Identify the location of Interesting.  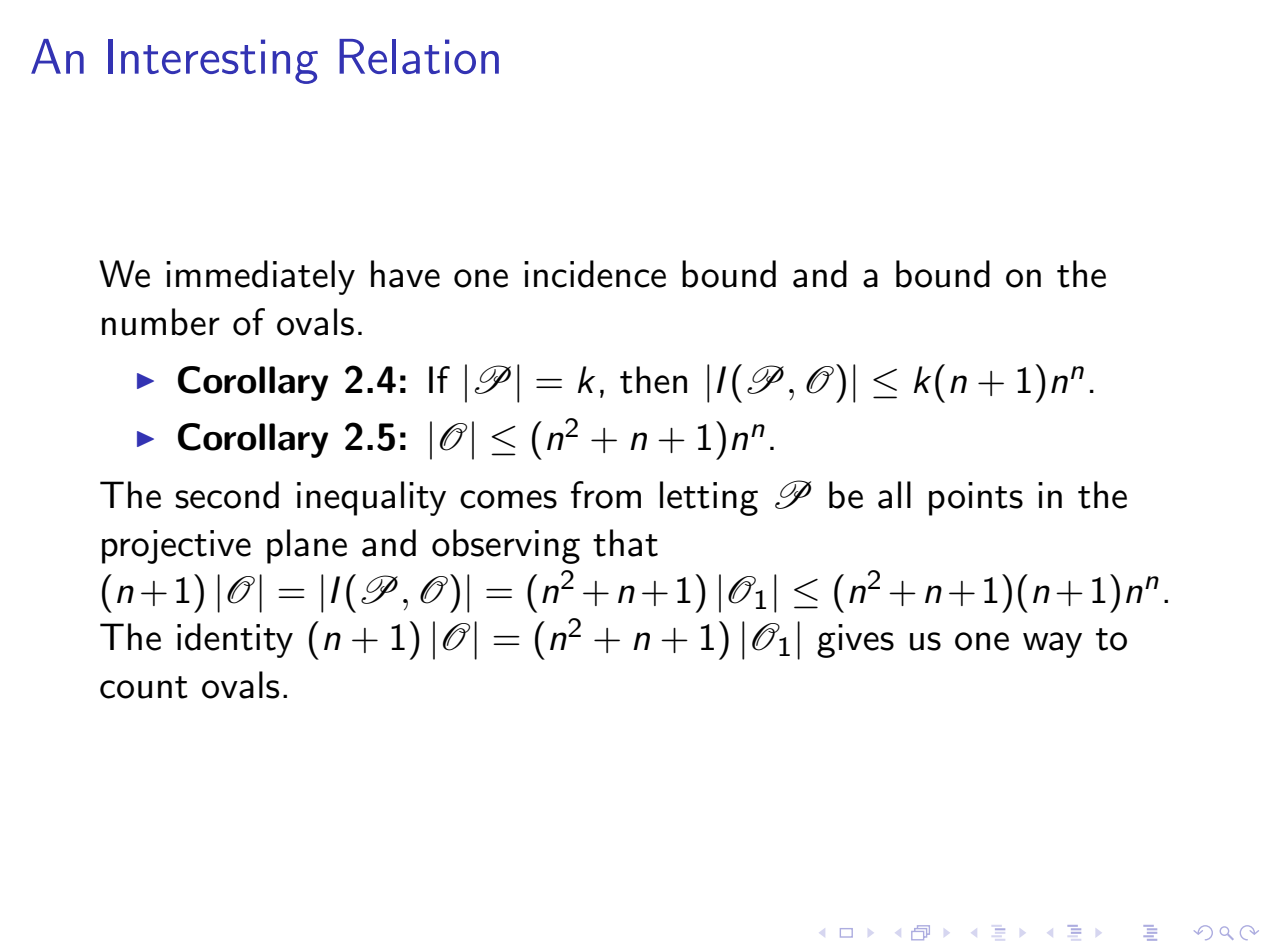
(213, 61).
